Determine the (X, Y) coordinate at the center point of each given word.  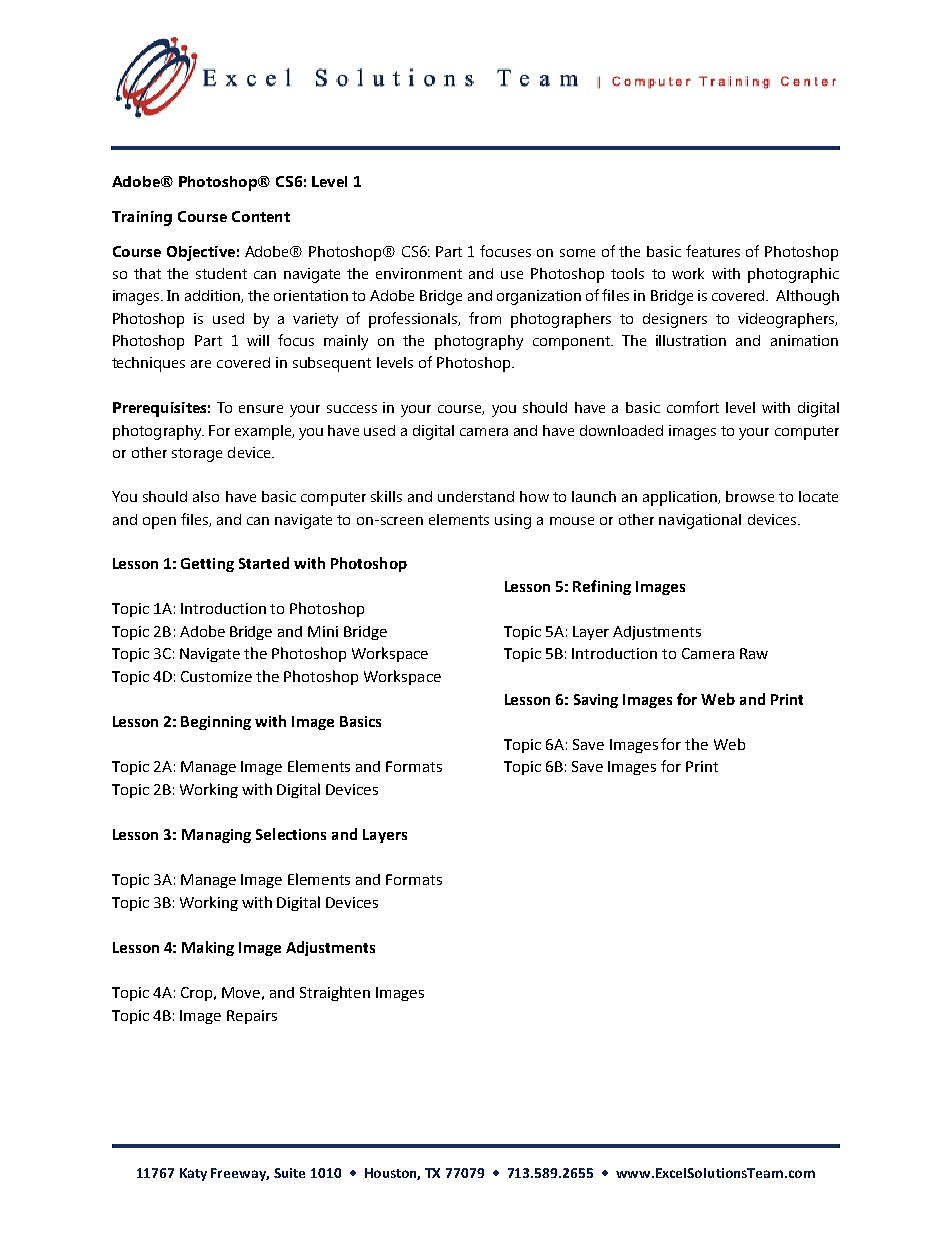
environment (419, 273)
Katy (193, 1174)
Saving (596, 701)
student (221, 273)
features (713, 251)
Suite (289, 1173)
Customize (216, 676)
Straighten (335, 993)
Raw (754, 653)
